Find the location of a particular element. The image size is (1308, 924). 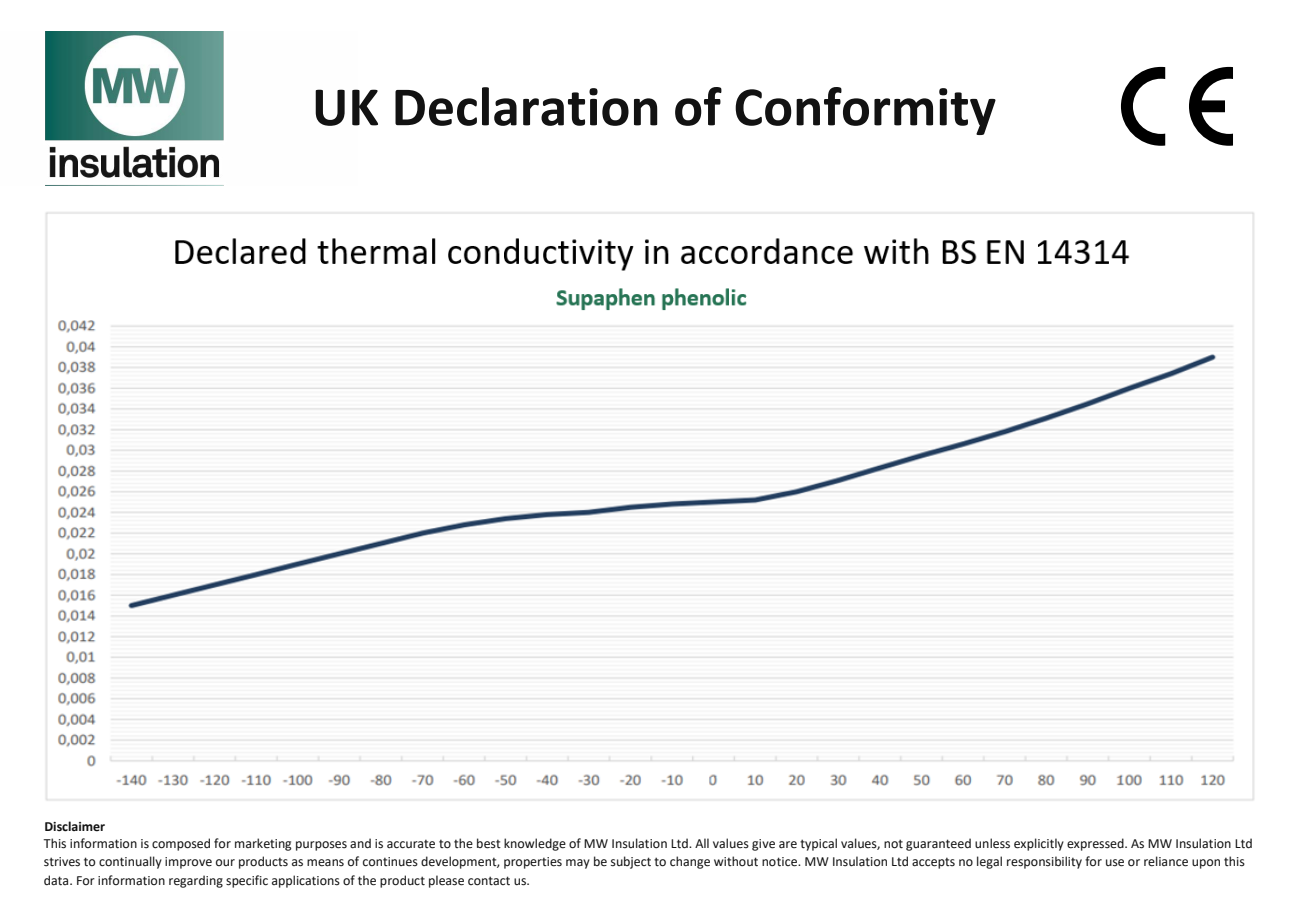

give is located at coordinates (763, 845).
